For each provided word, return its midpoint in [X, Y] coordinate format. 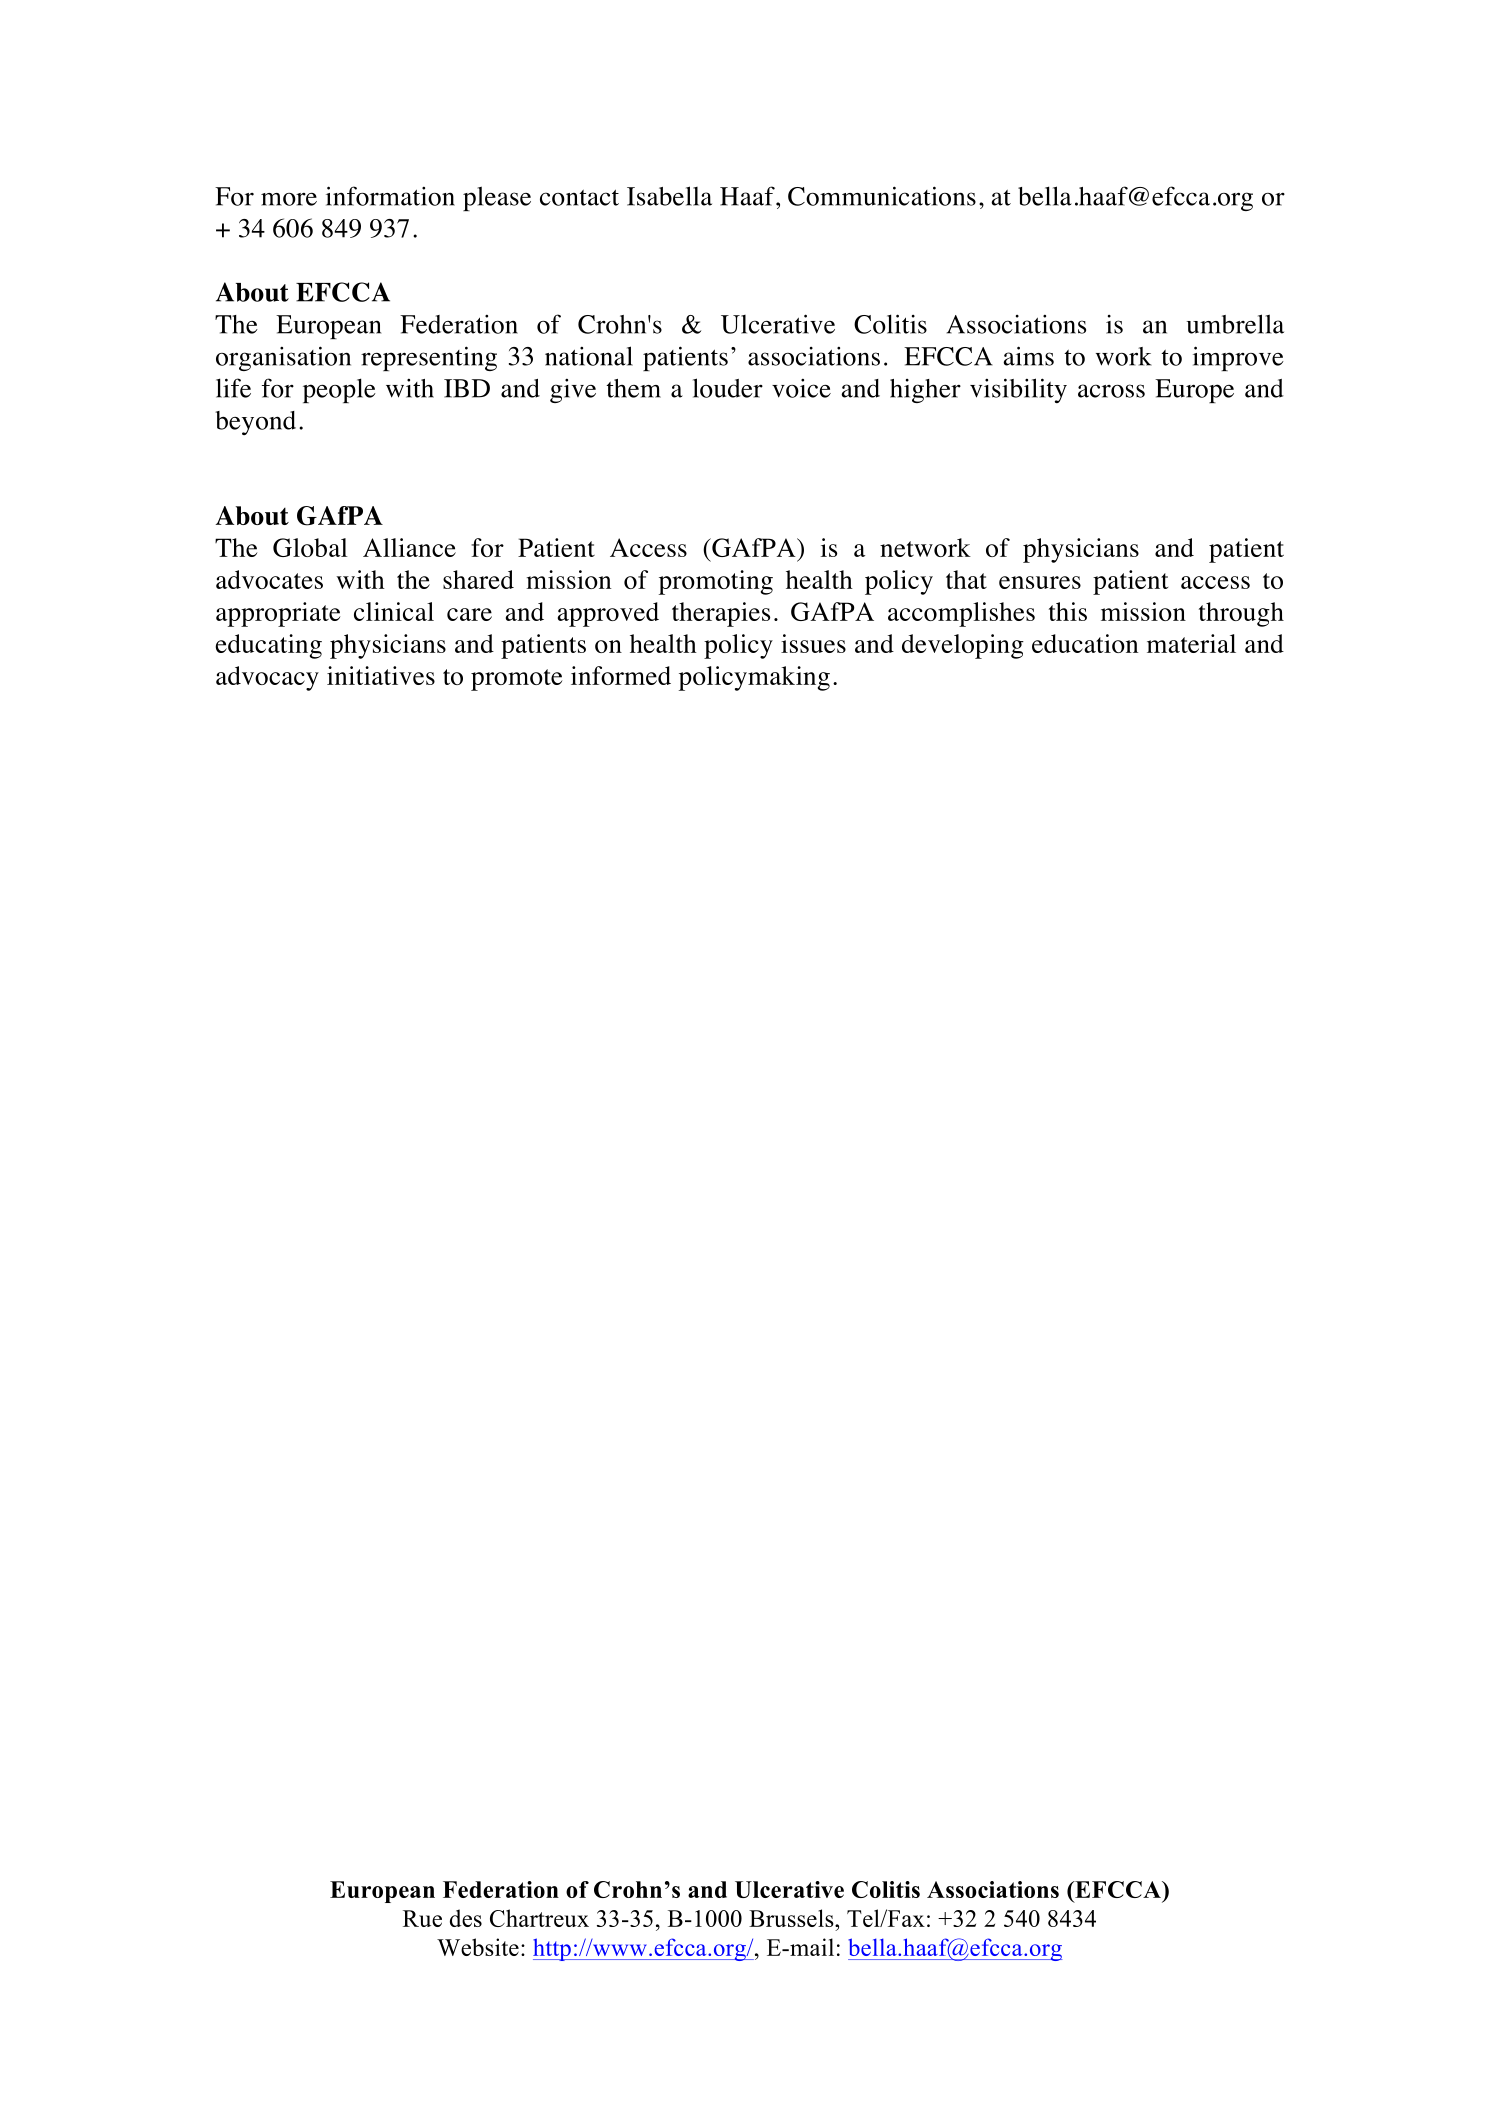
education [1085, 643]
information [390, 196]
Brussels [792, 1918]
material [1191, 643]
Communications [882, 196]
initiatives [381, 675]
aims [1028, 356]
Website [478, 1947]
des [466, 1918]
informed [621, 675]
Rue [422, 1918]
